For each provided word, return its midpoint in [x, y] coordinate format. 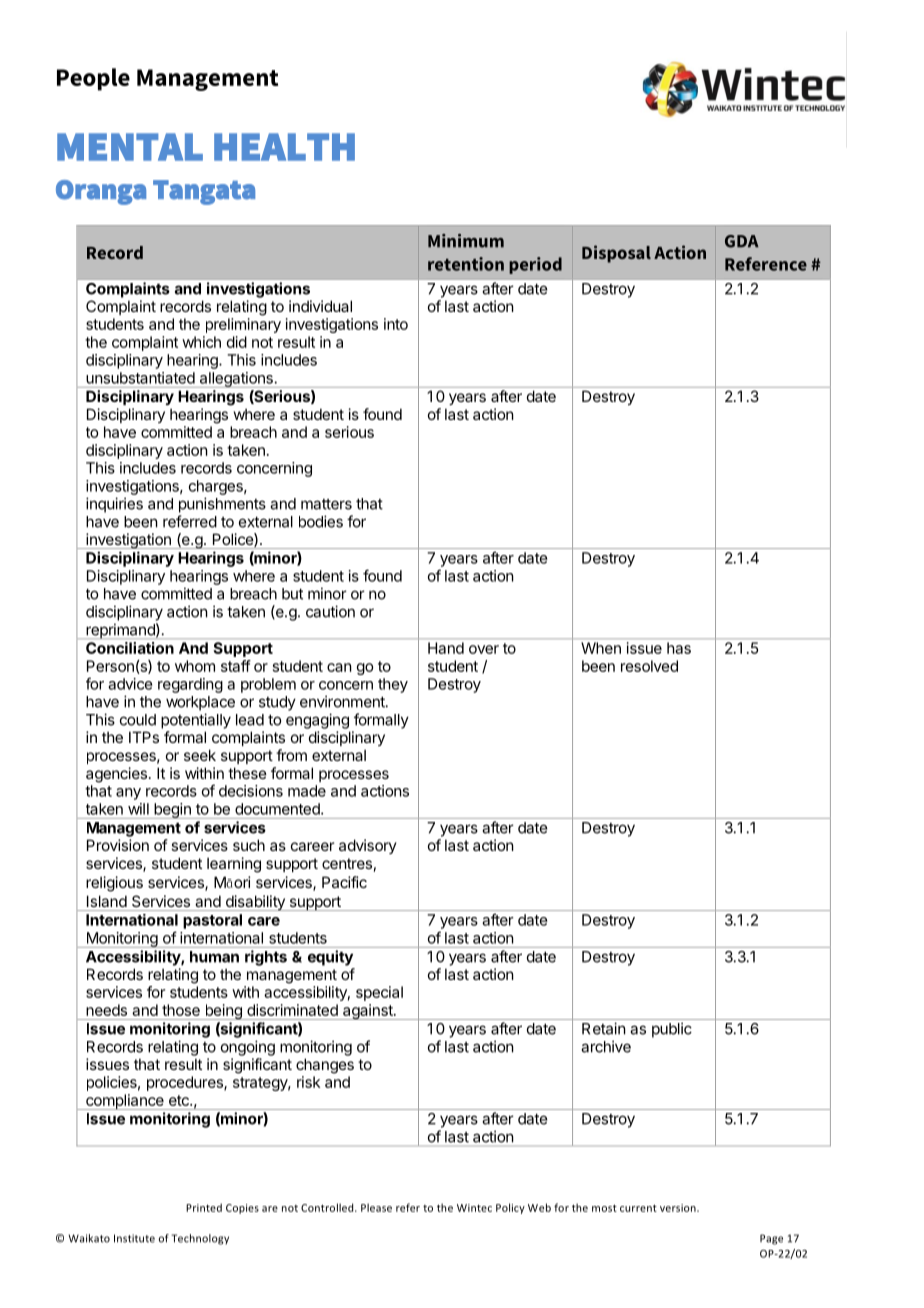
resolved [649, 666]
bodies [321, 521]
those [181, 1010]
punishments [222, 505]
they [393, 685]
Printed [204, 1207]
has [679, 648]
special [379, 993]
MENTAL [130, 147]
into [396, 324]
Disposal [616, 254]
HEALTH [284, 147]
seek [200, 755]
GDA [742, 241]
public [672, 1030]
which [201, 342]
